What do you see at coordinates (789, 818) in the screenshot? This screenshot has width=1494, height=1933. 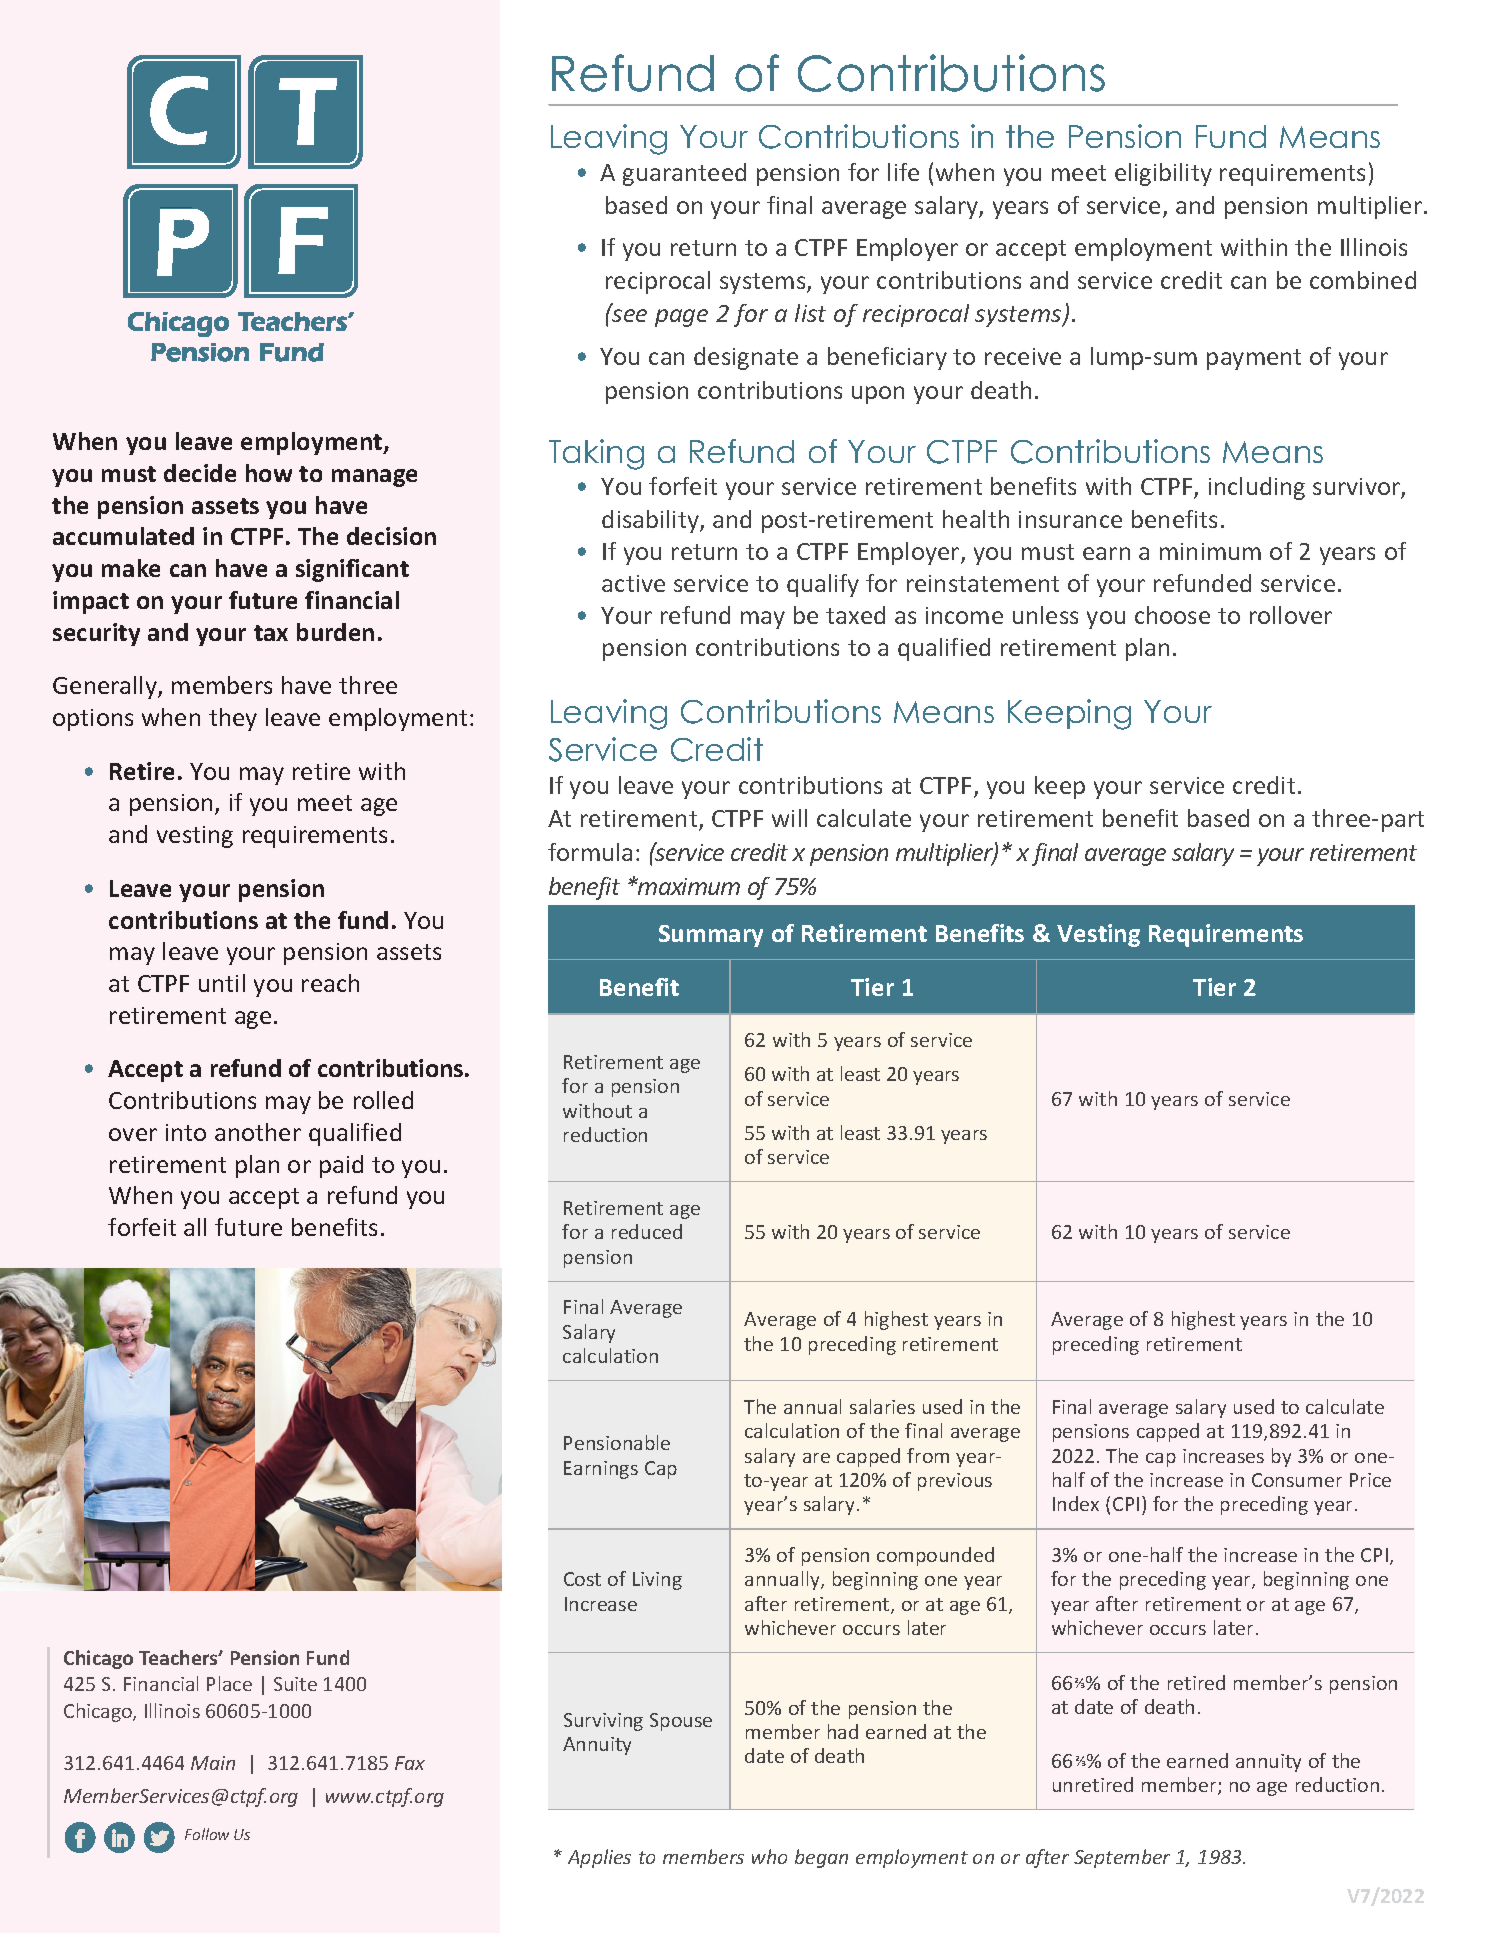 I see `will` at bounding box center [789, 818].
